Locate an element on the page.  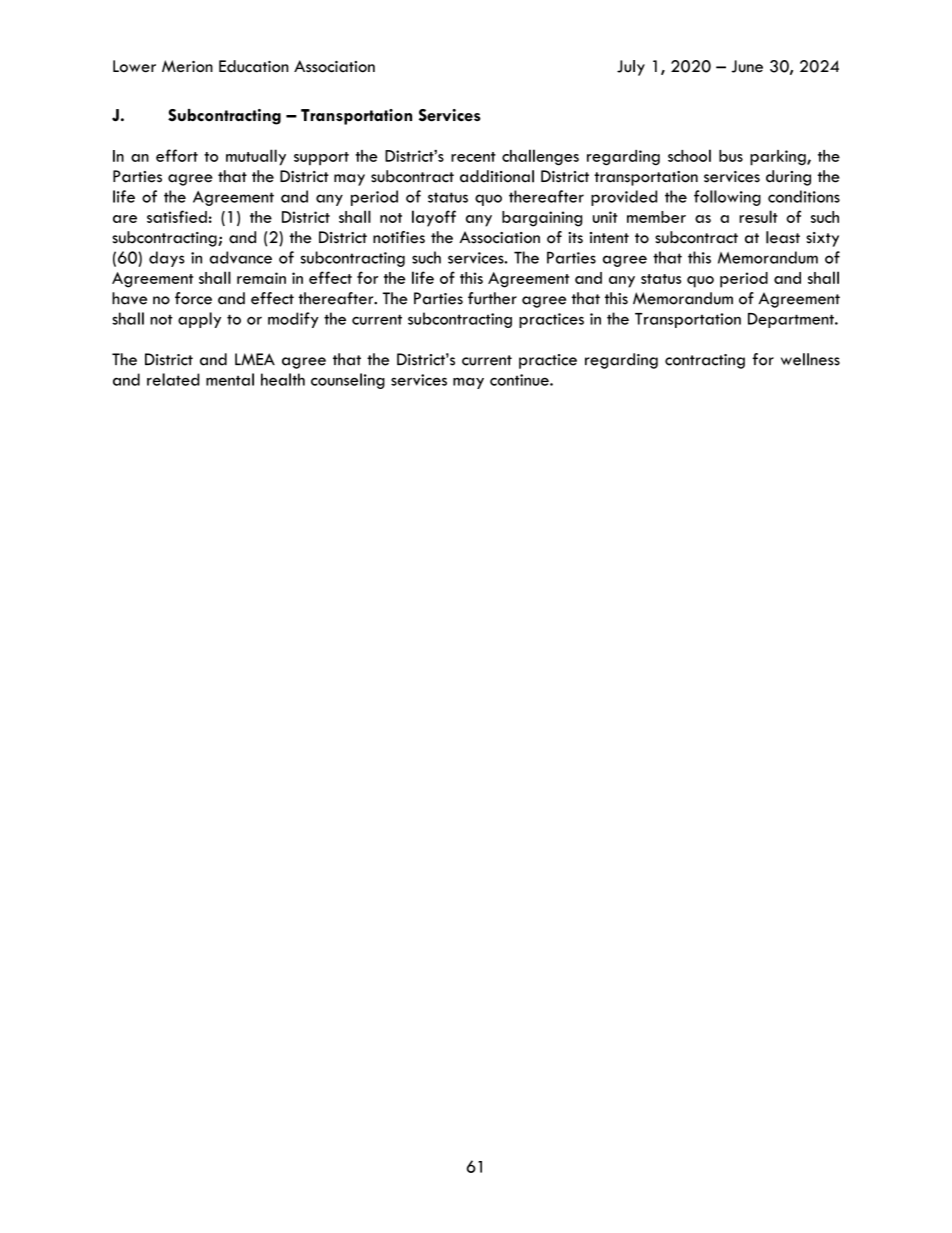
during is located at coordinates (788, 178).
